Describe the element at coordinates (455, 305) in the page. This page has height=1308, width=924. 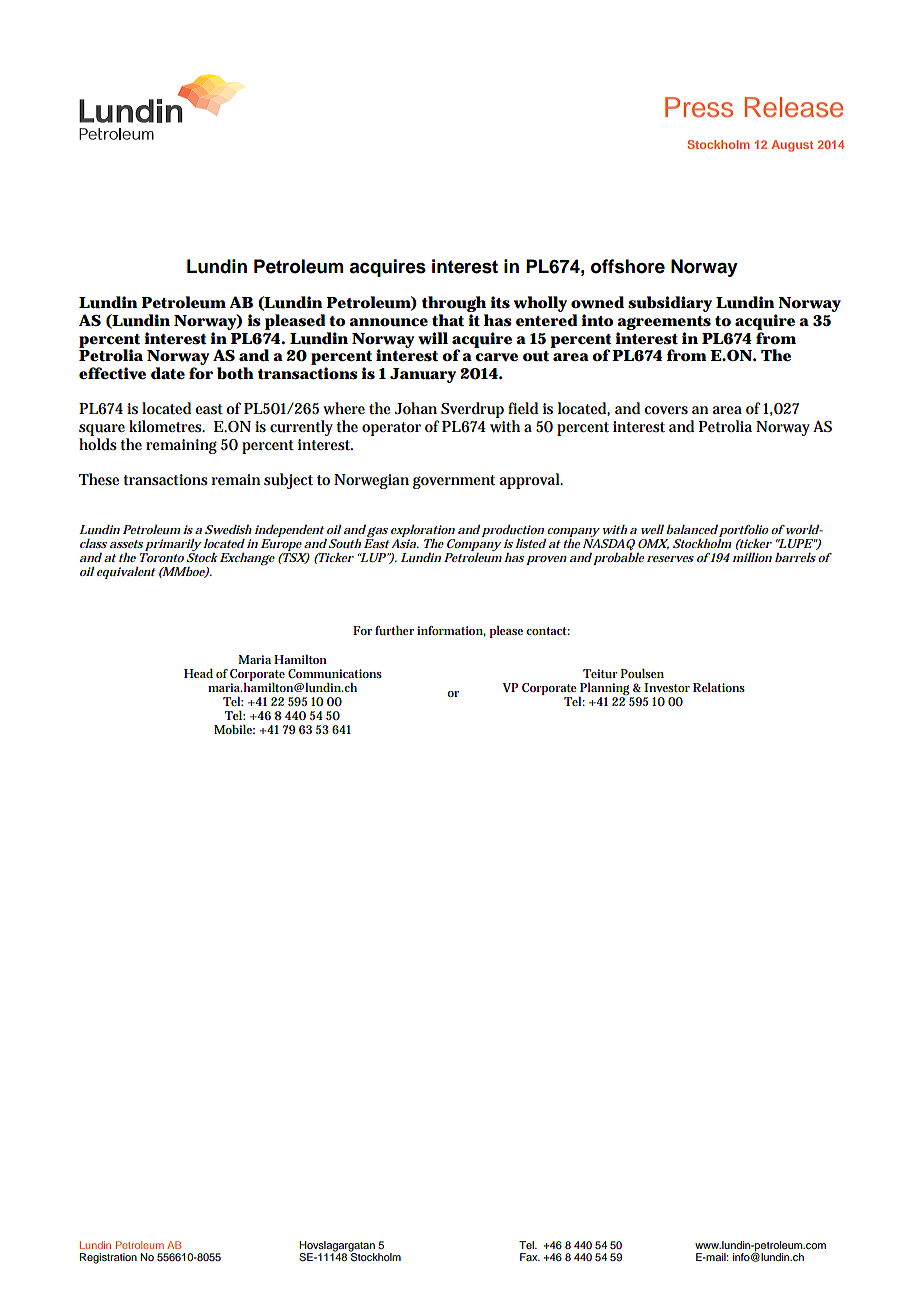
I see `through` at that location.
